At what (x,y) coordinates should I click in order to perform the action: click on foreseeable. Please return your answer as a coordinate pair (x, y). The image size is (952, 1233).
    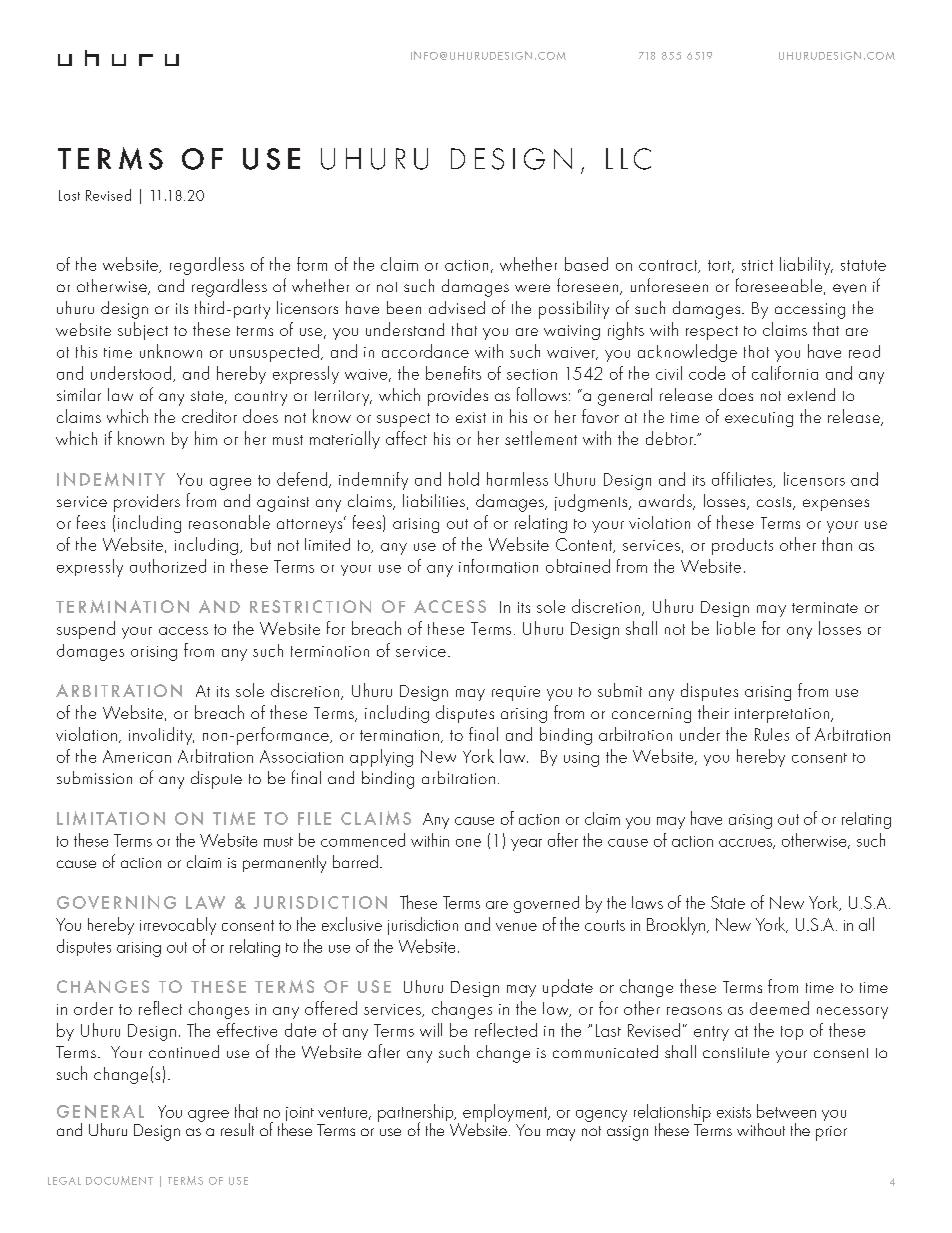
    Looking at the image, I should click on (779, 285).
